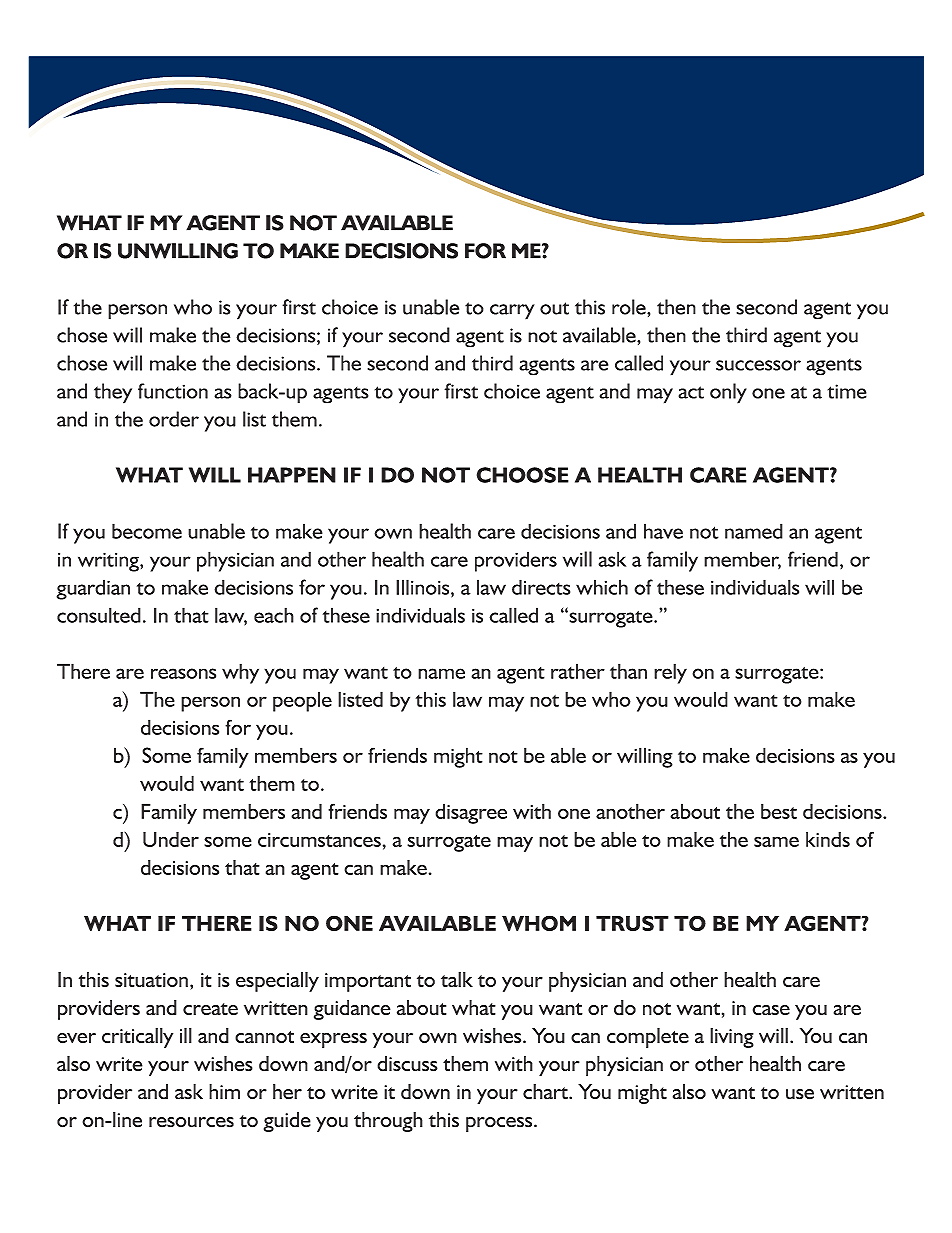 The height and width of the screenshot is (1233, 952). What do you see at coordinates (800, 1094) in the screenshot?
I see `use` at bounding box center [800, 1094].
